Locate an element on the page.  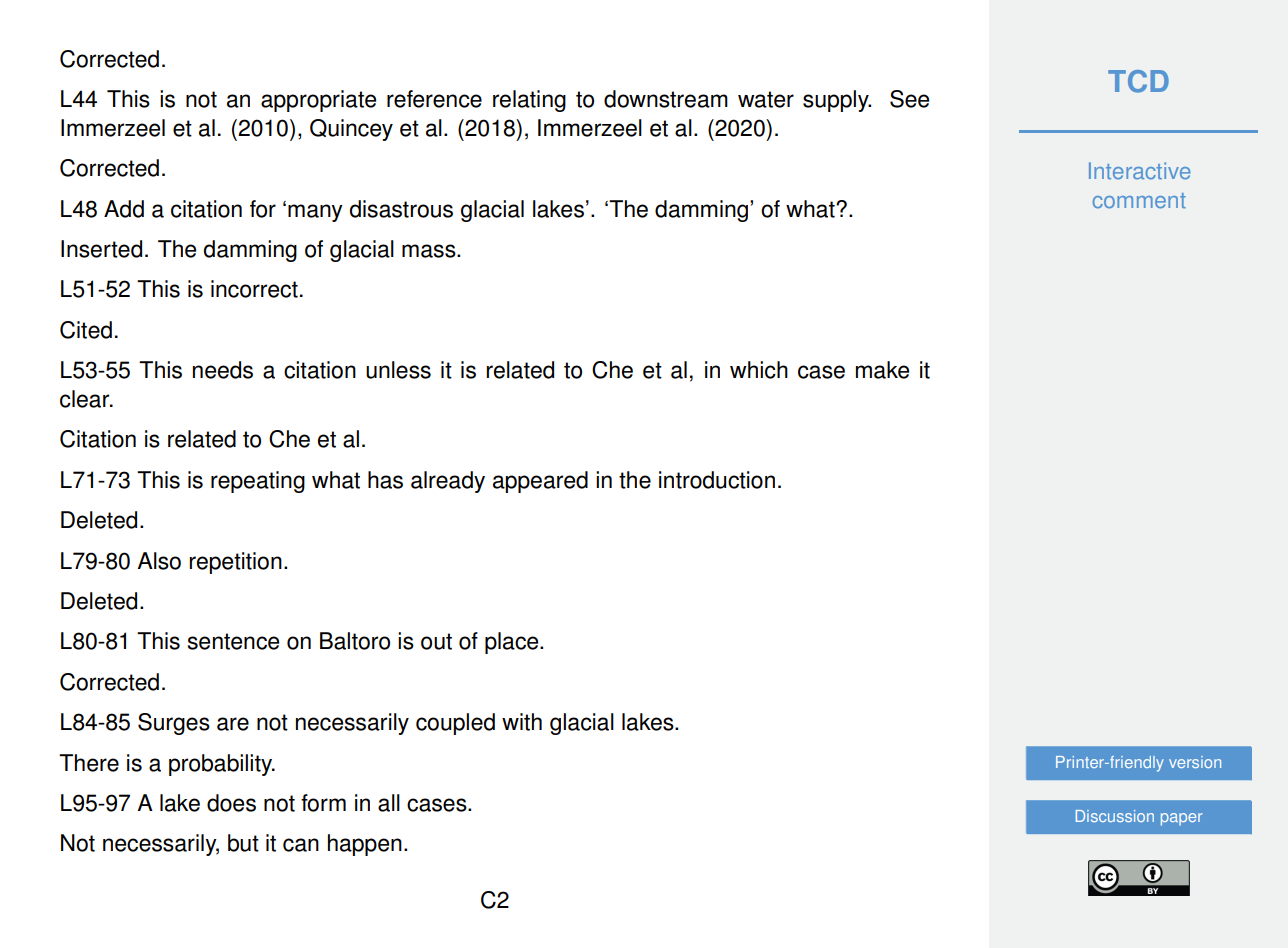
introduction is located at coordinates (717, 480).
